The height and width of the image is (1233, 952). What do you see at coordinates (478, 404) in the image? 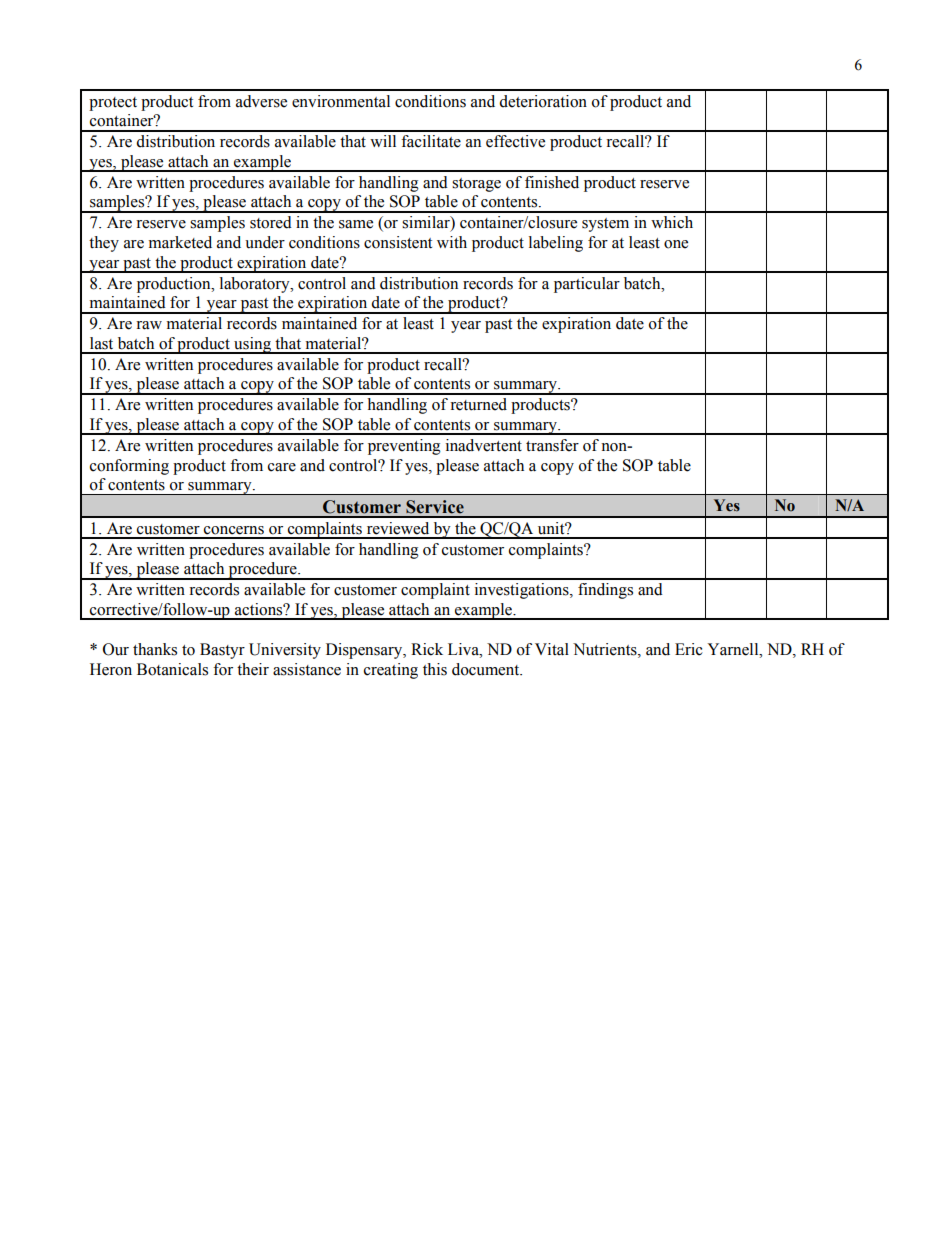
I see `returned` at bounding box center [478, 404].
